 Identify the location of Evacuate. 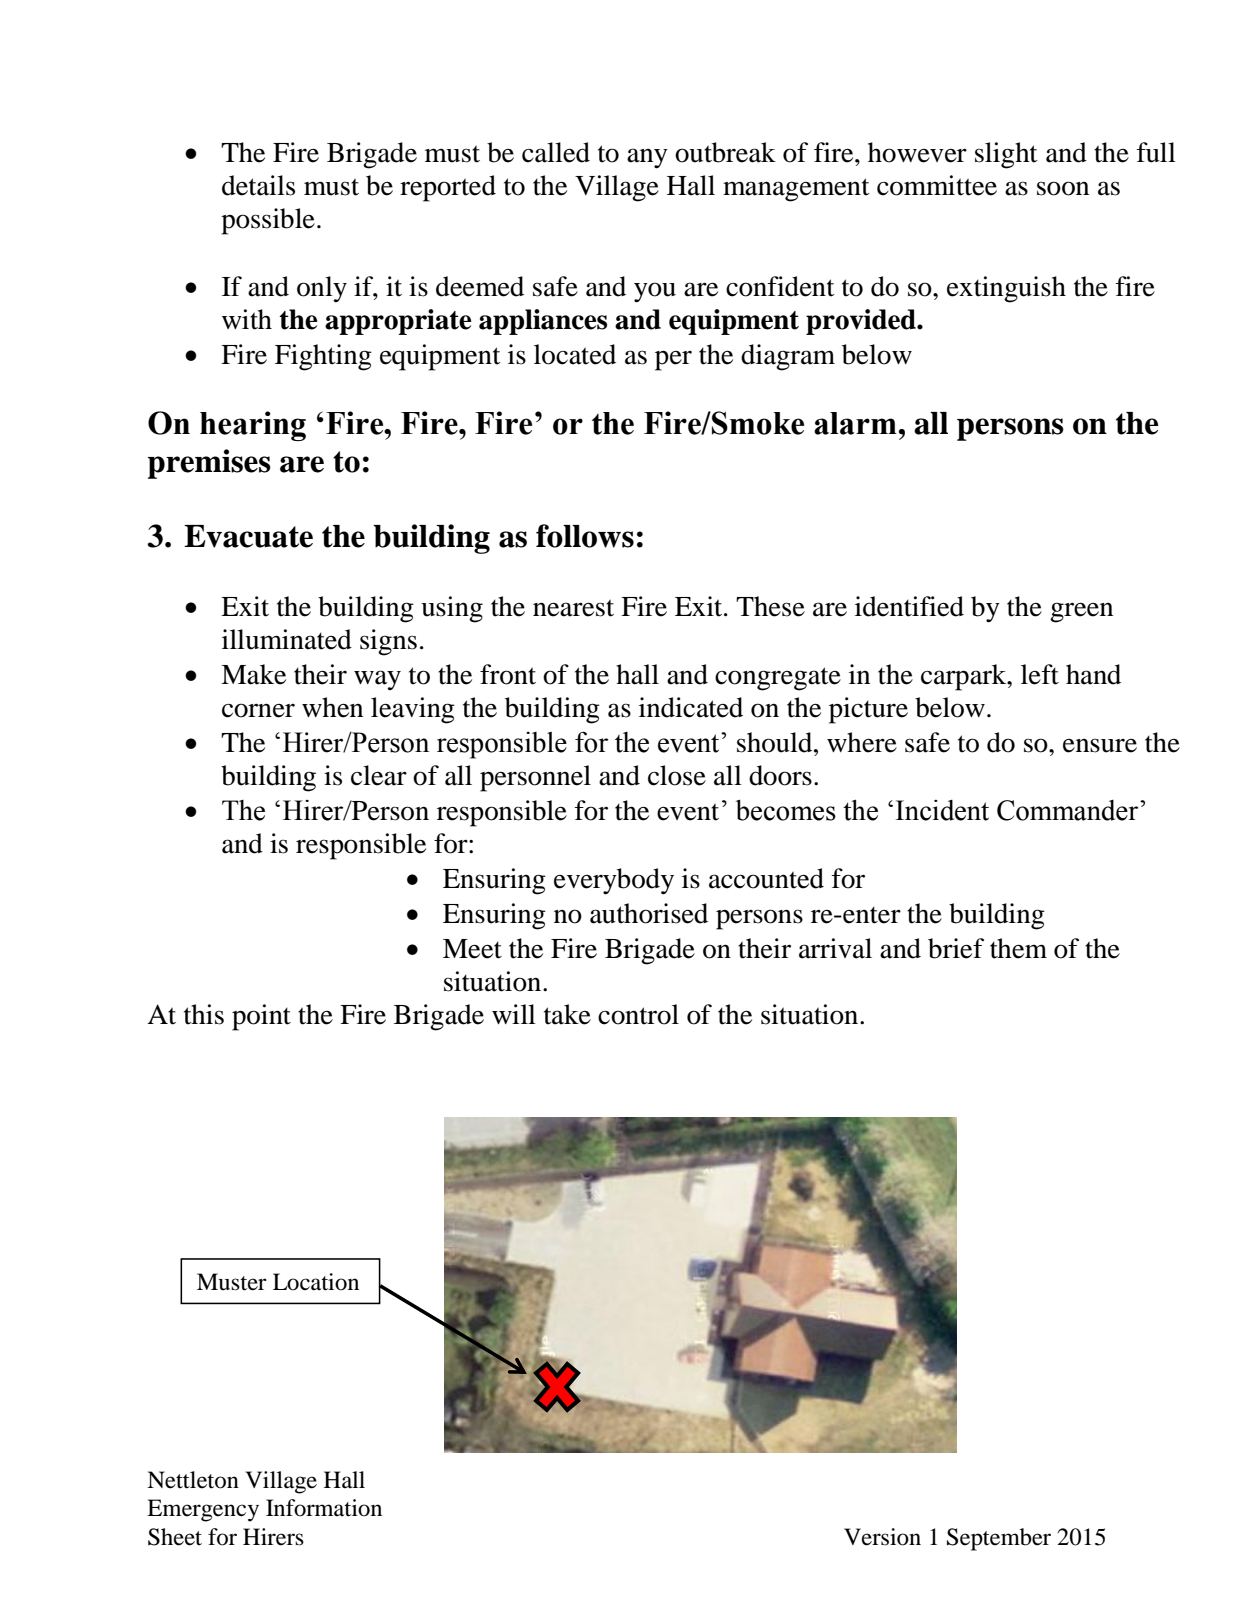
(248, 536).
